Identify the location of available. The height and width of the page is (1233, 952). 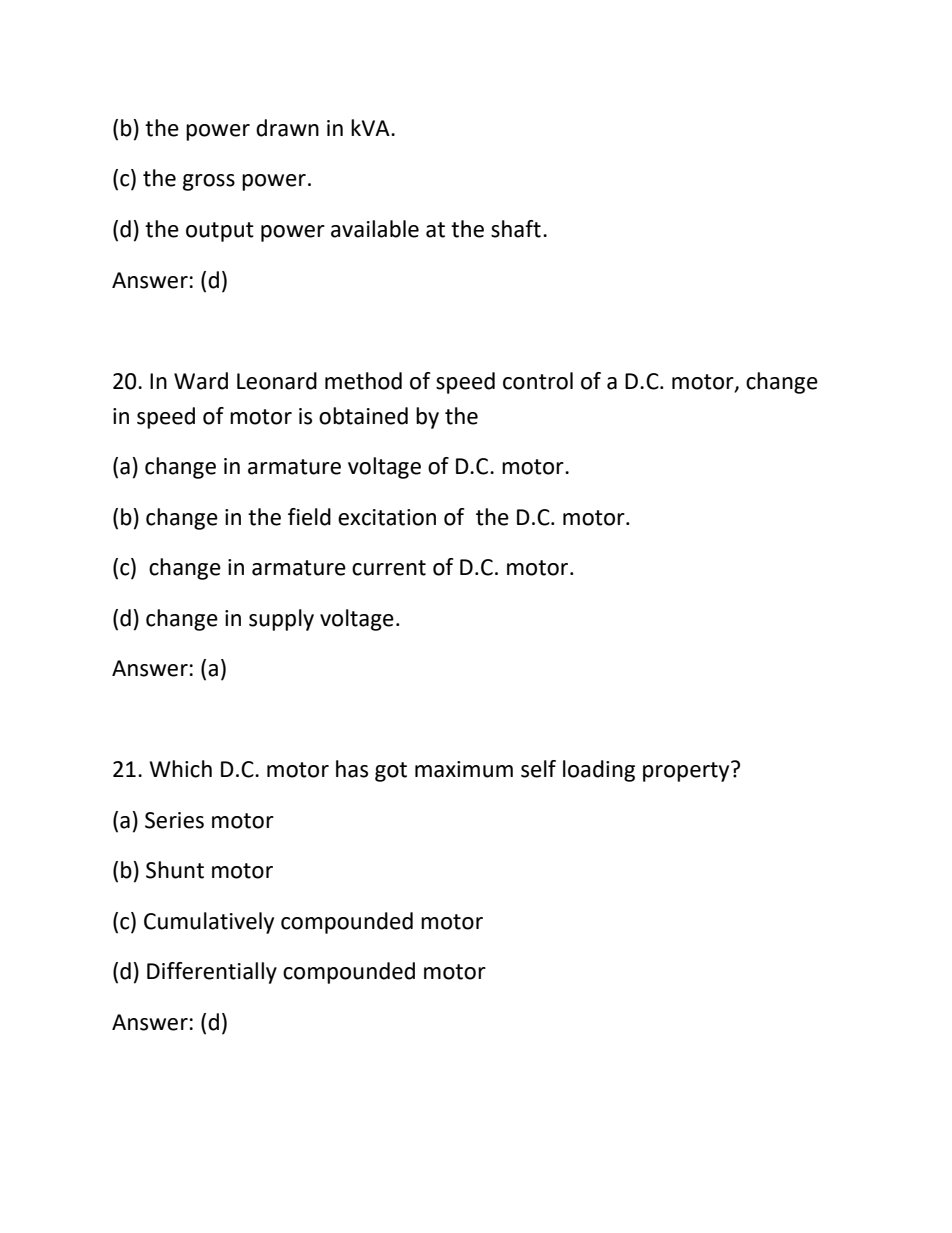
(375, 229).
